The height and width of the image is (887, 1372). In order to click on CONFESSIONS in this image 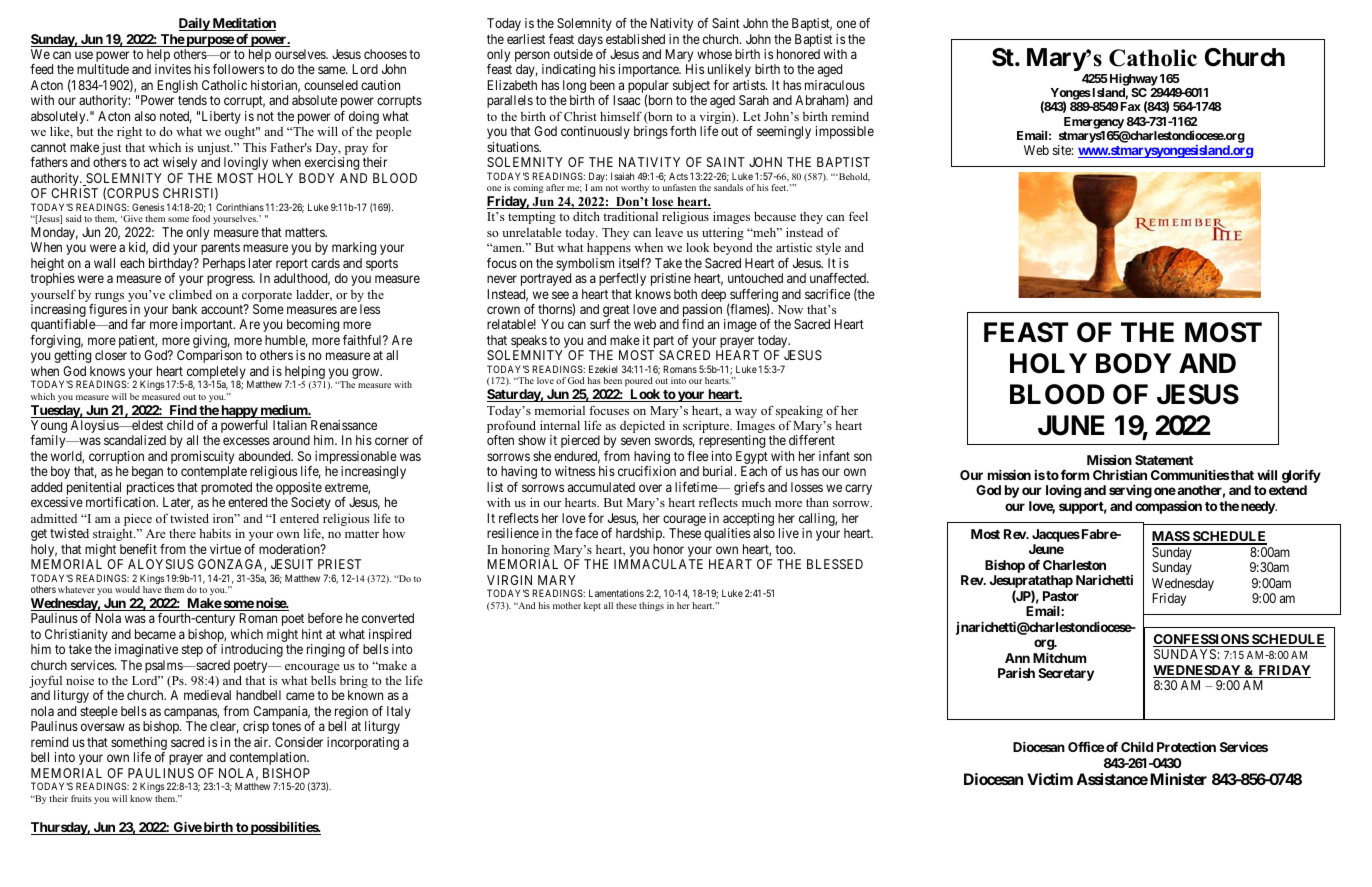, I will do `click(1201, 640)`.
